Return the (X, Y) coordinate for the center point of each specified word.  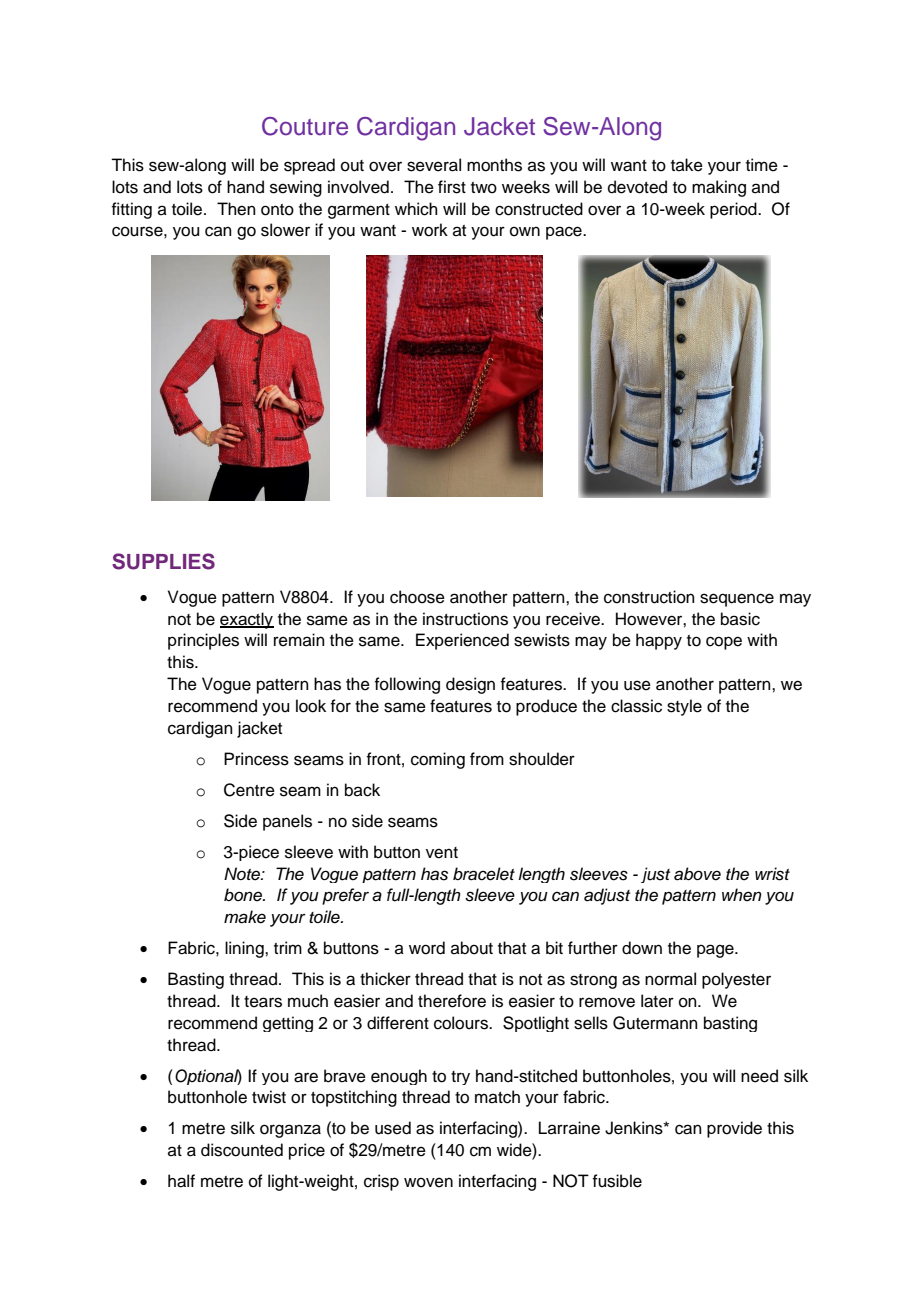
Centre (249, 790)
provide (734, 1129)
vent (442, 853)
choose (417, 597)
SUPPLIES (163, 561)
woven (428, 1182)
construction (649, 597)
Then (236, 209)
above (697, 874)
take (687, 165)
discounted (242, 1150)
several (434, 165)
